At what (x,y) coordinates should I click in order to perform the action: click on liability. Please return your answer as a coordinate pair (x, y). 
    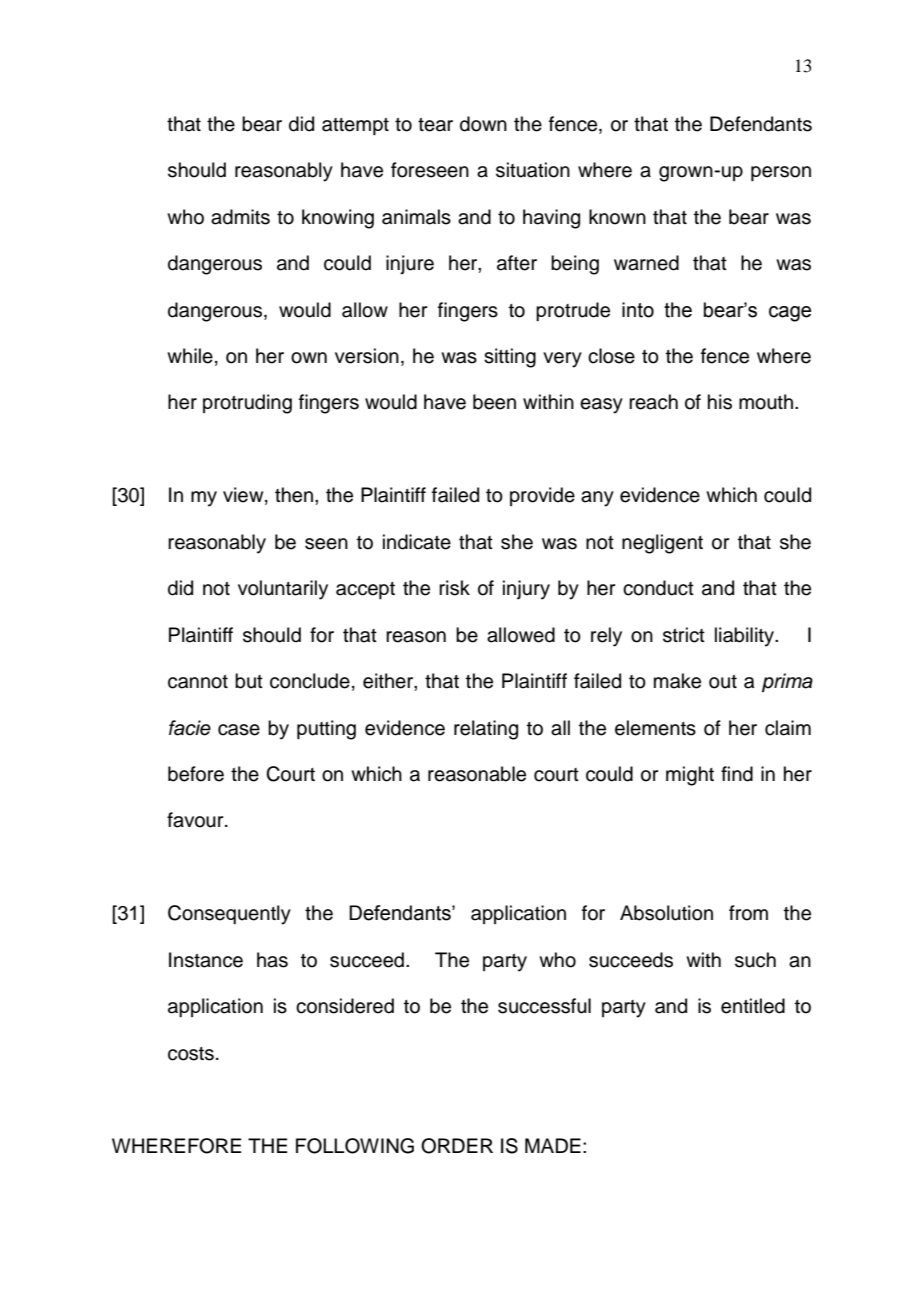
    Looking at the image, I should click on (746, 637).
